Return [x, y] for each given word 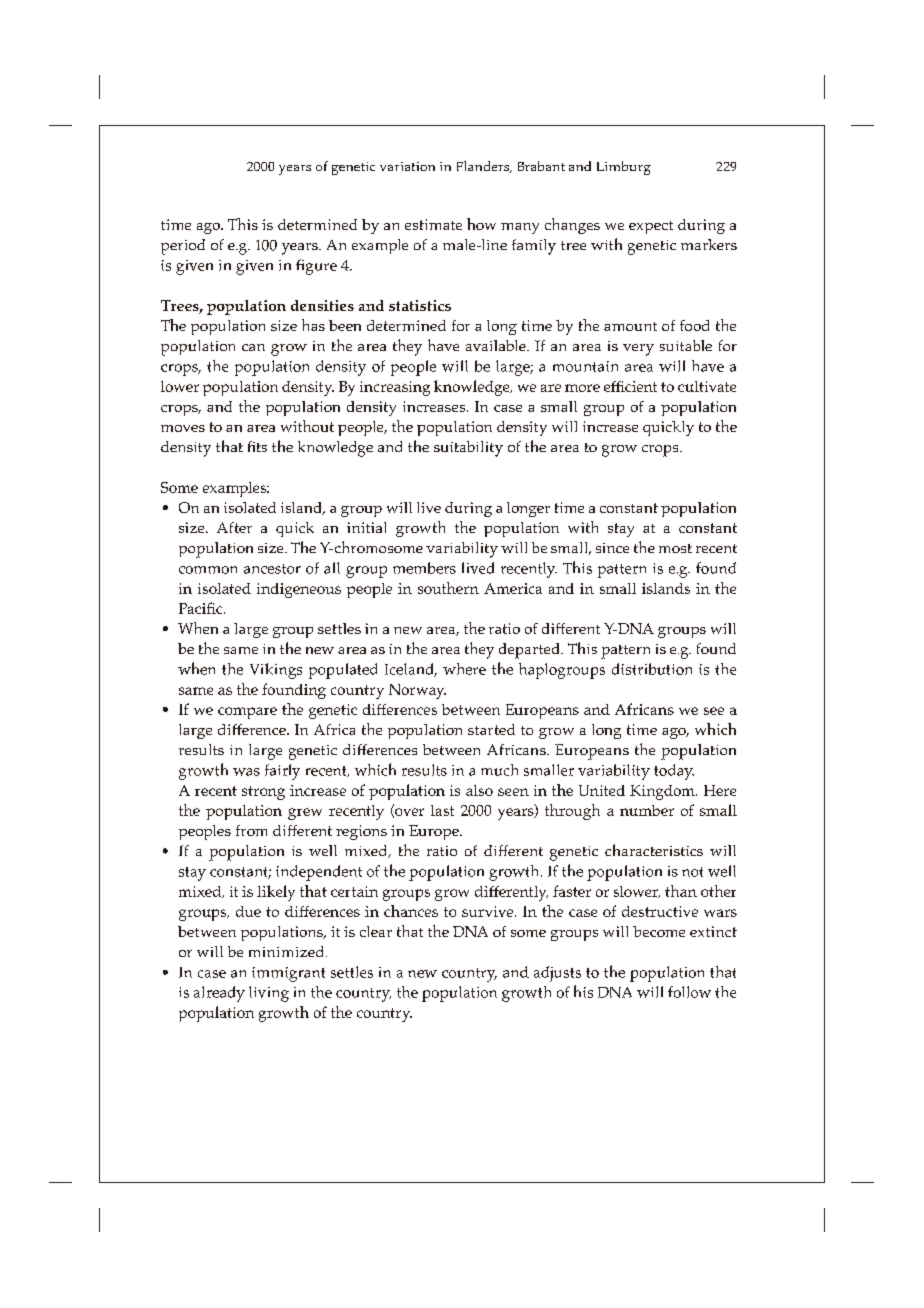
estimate [433, 224]
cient [640, 386]
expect [651, 227]
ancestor [272, 569]
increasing [395, 388]
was [246, 772]
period [183, 247]
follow [689, 992]
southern [448, 588]
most [675, 548]
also [479, 790]
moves [183, 428]
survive [489, 911]
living [269, 994]
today [674, 772]
